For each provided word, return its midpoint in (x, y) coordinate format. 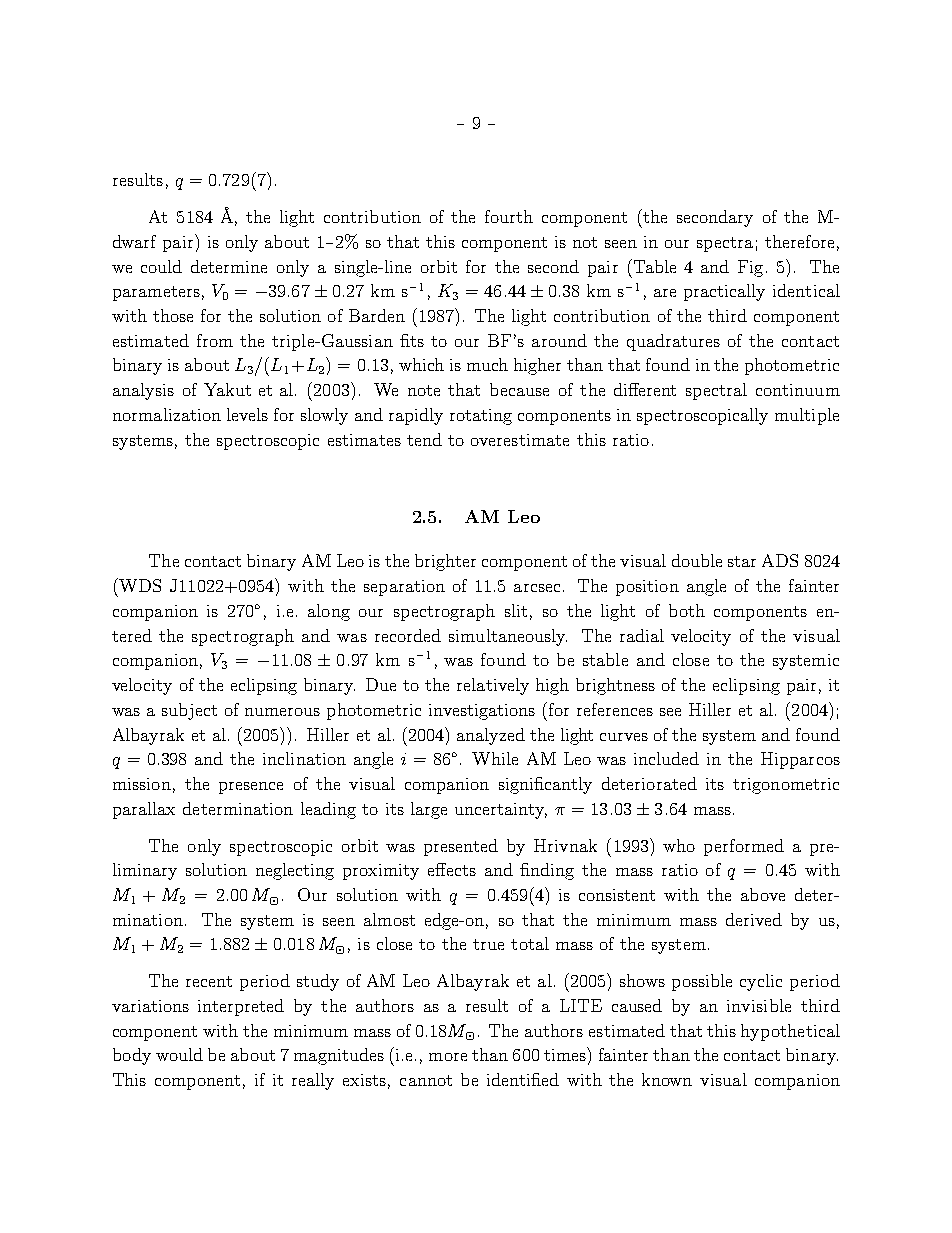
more (448, 1057)
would (179, 1054)
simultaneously (508, 637)
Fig (750, 268)
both (687, 610)
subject (189, 711)
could (161, 266)
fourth (509, 216)
